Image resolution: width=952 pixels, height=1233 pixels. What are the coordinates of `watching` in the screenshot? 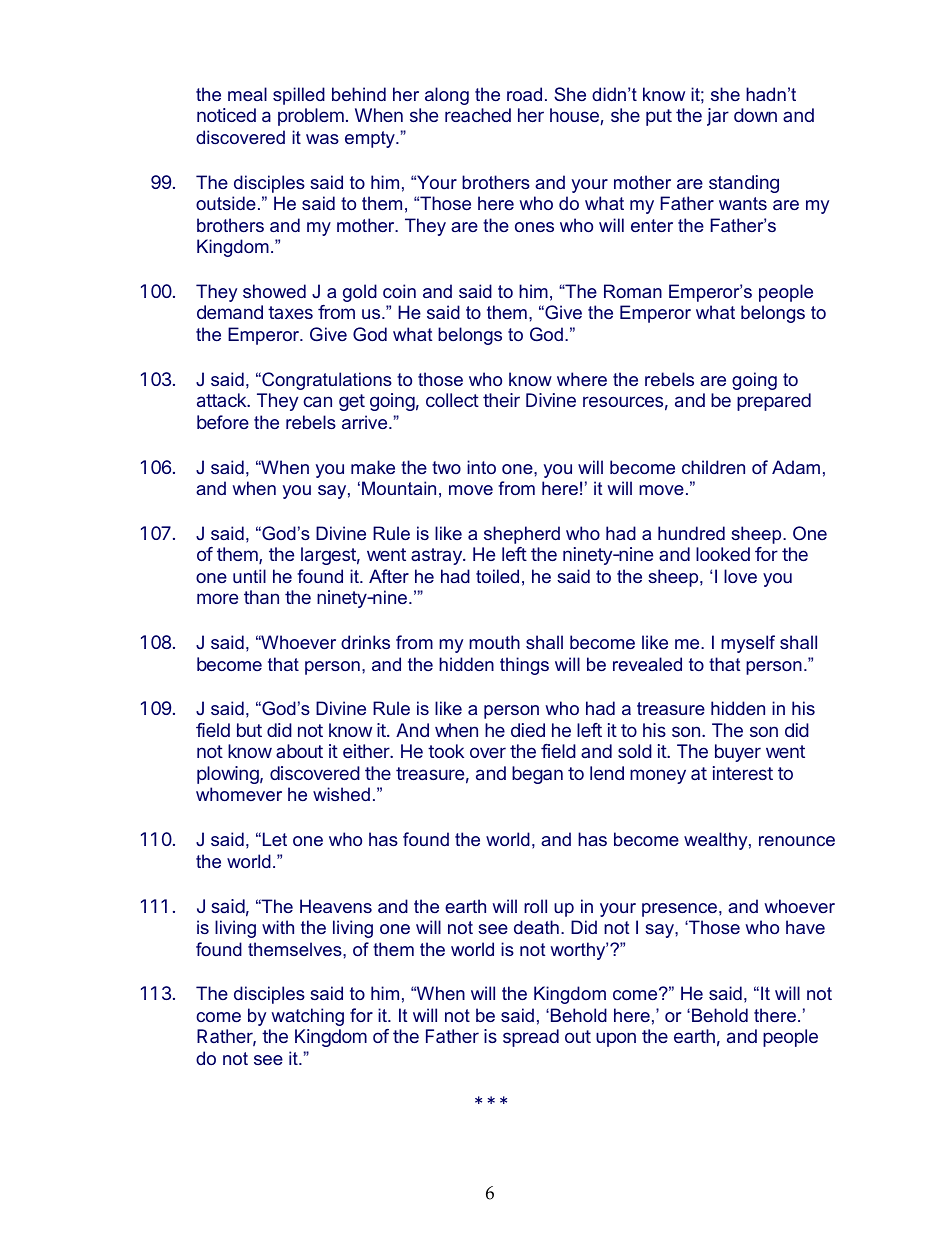 It's located at (307, 1017).
